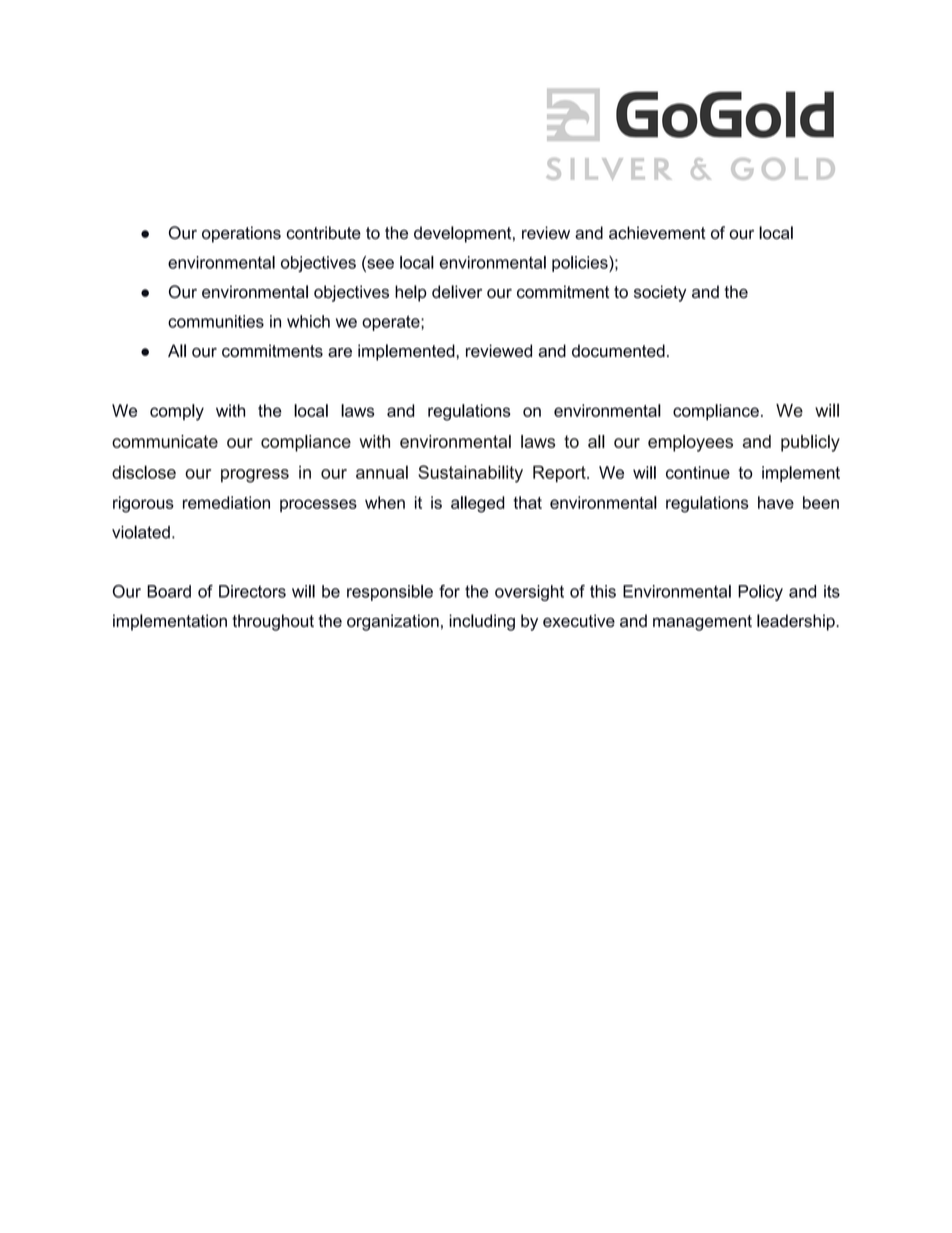  I want to click on employees, so click(690, 443).
